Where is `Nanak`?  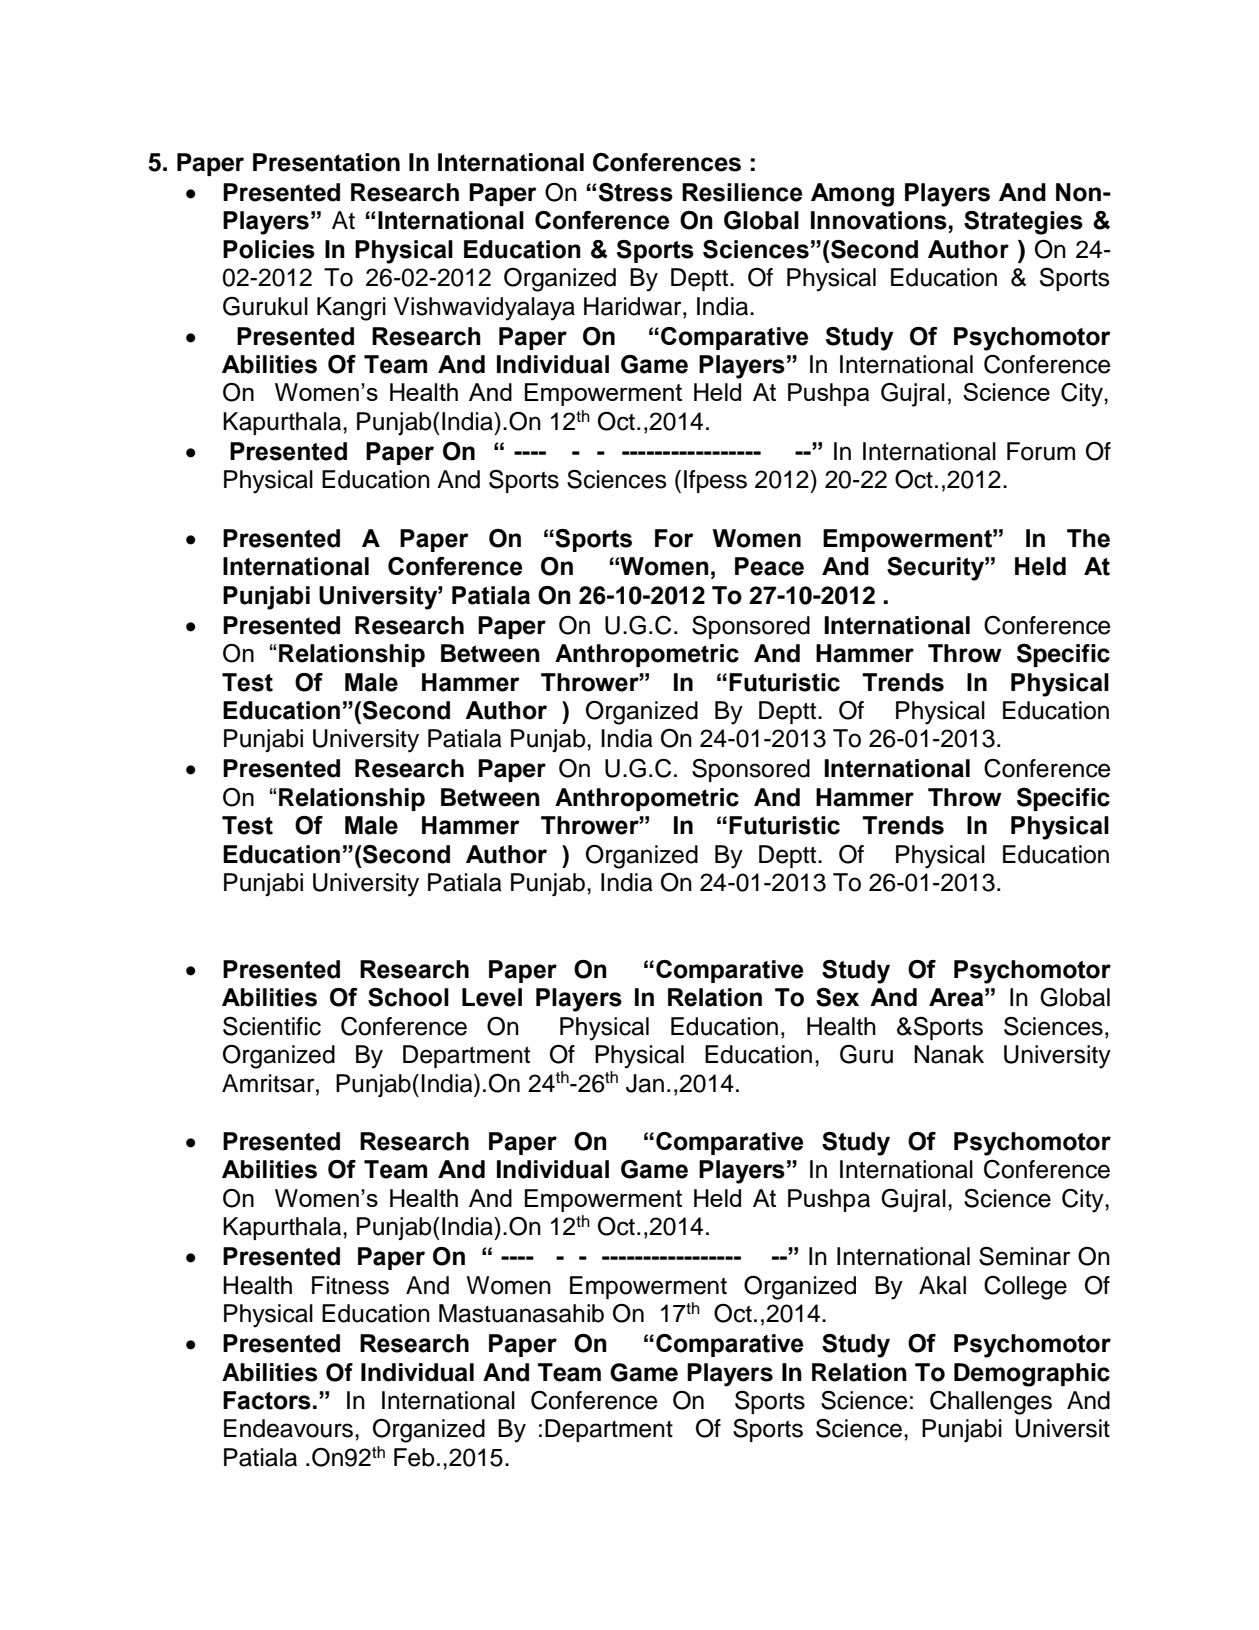
Nanak is located at coordinates (949, 1054).
